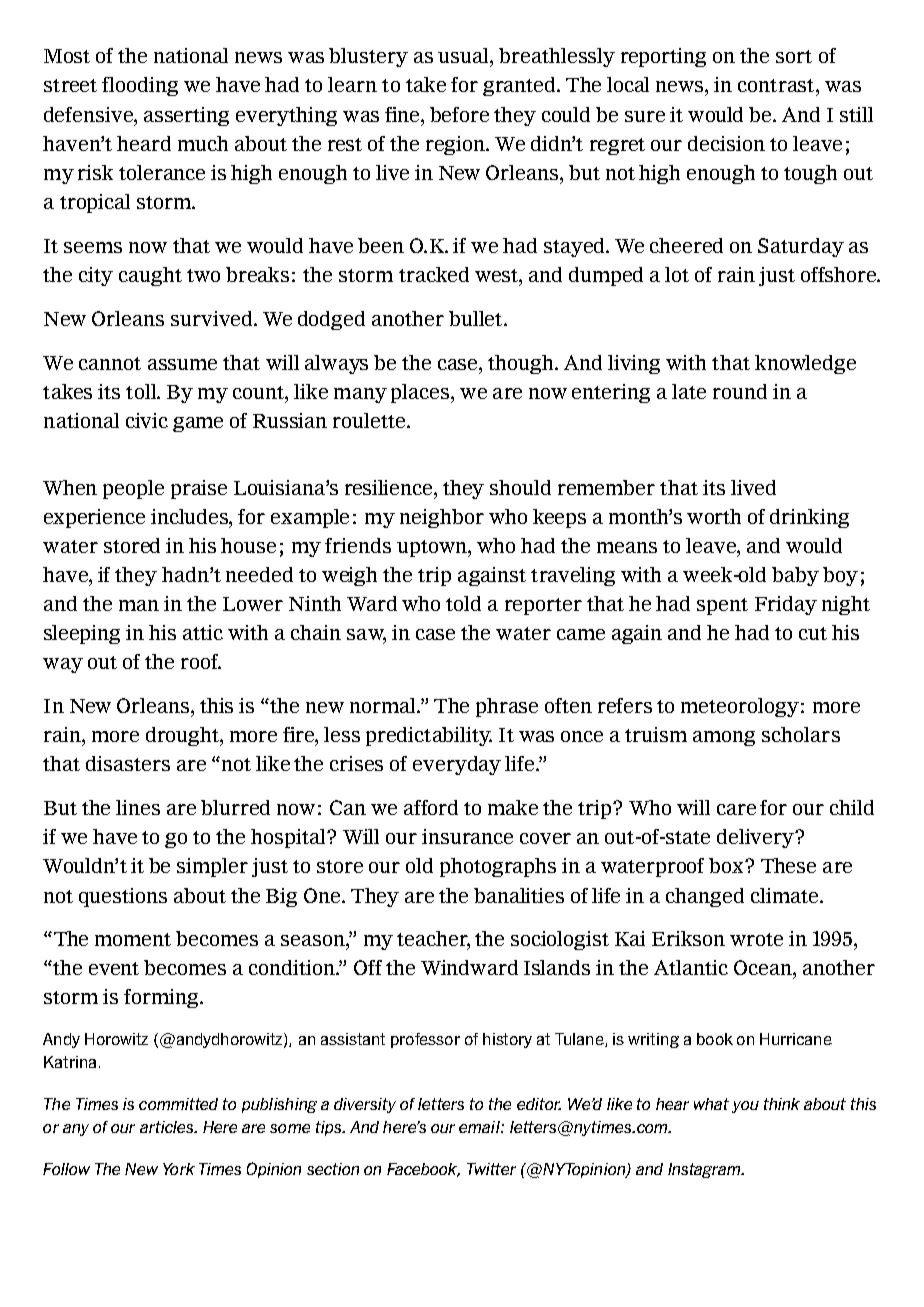  Describe the element at coordinates (777, 85) in the screenshot. I see `contrast` at that location.
